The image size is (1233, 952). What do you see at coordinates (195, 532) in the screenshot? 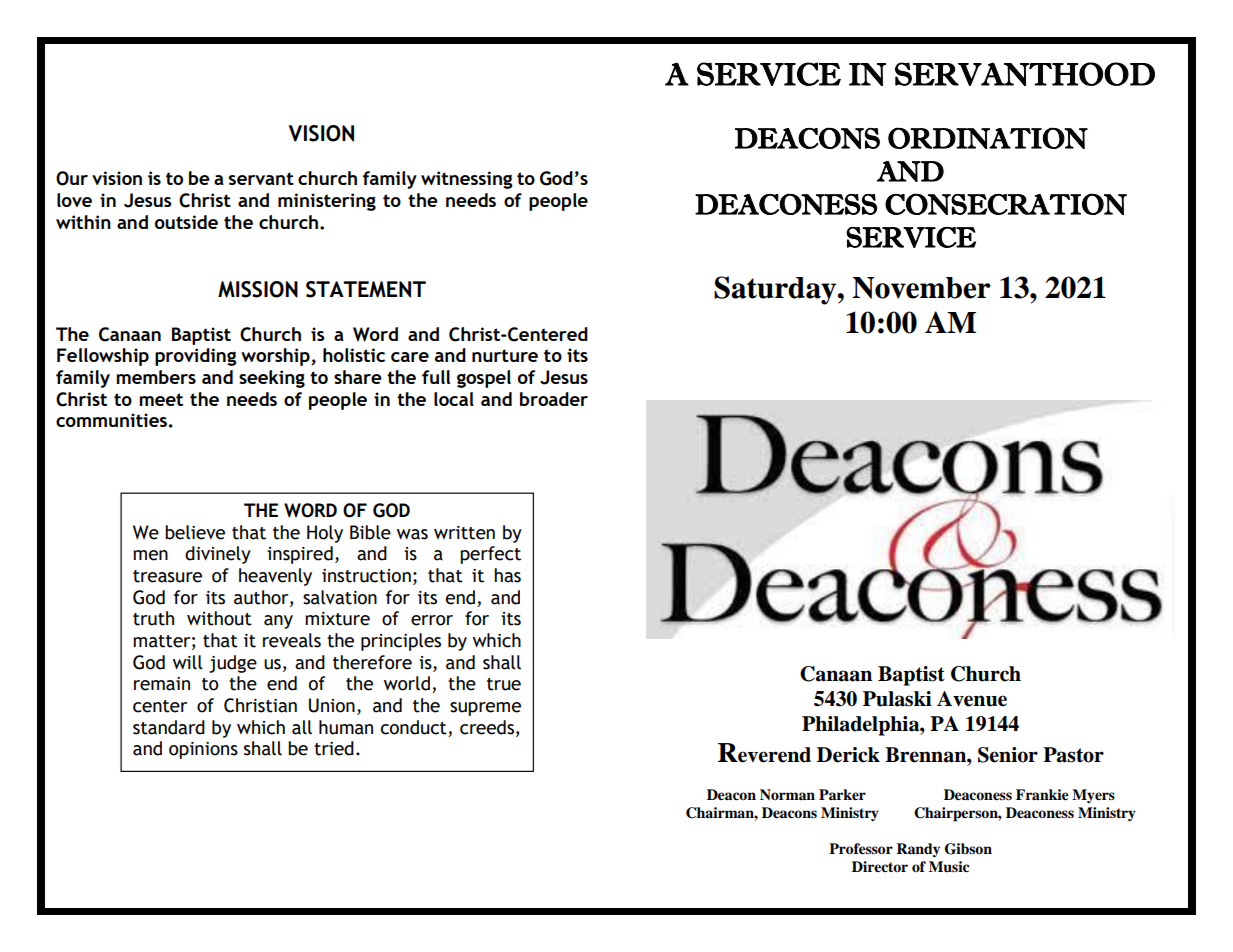
I see `believe` at bounding box center [195, 532].
